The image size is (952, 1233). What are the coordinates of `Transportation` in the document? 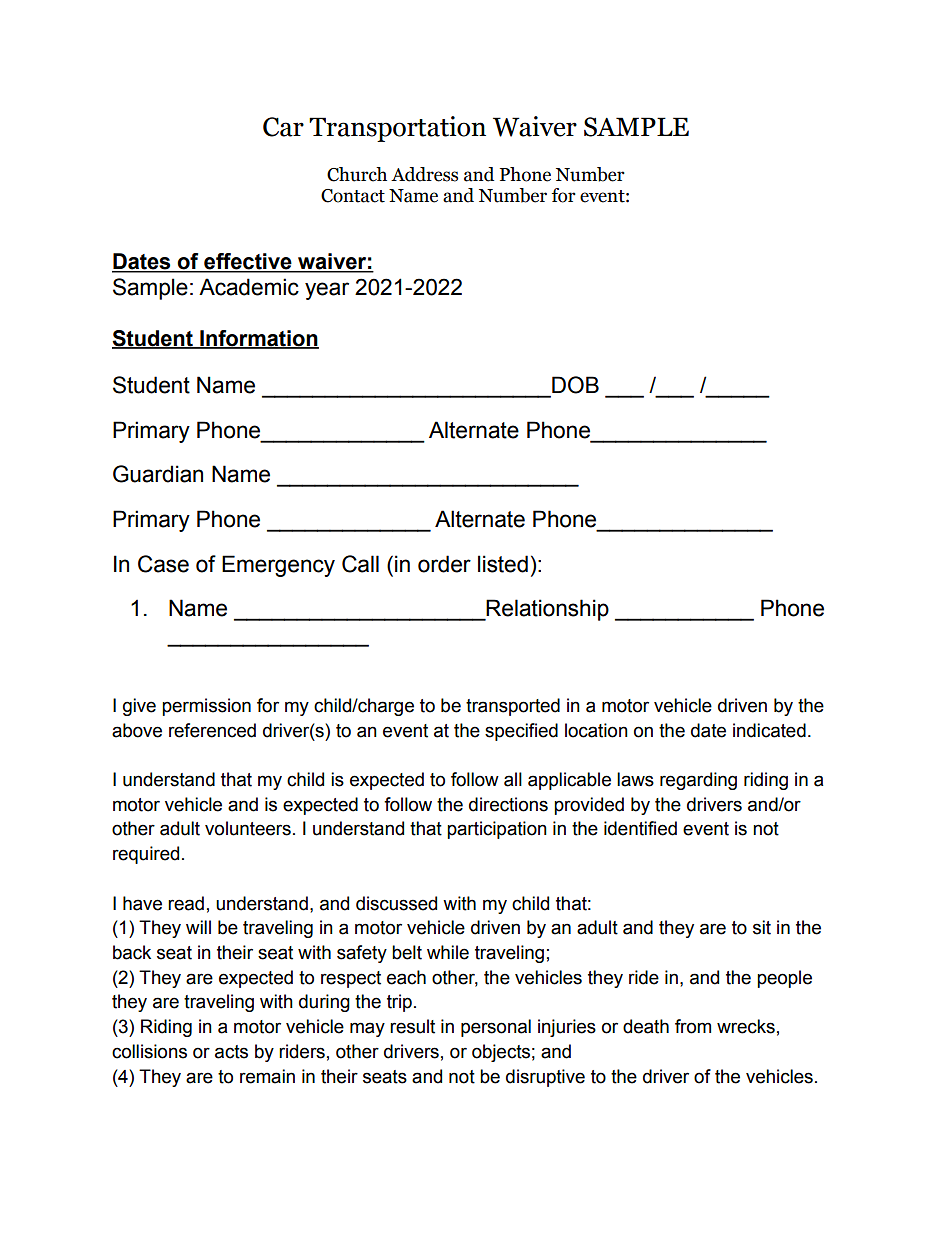 It's located at (397, 129).
